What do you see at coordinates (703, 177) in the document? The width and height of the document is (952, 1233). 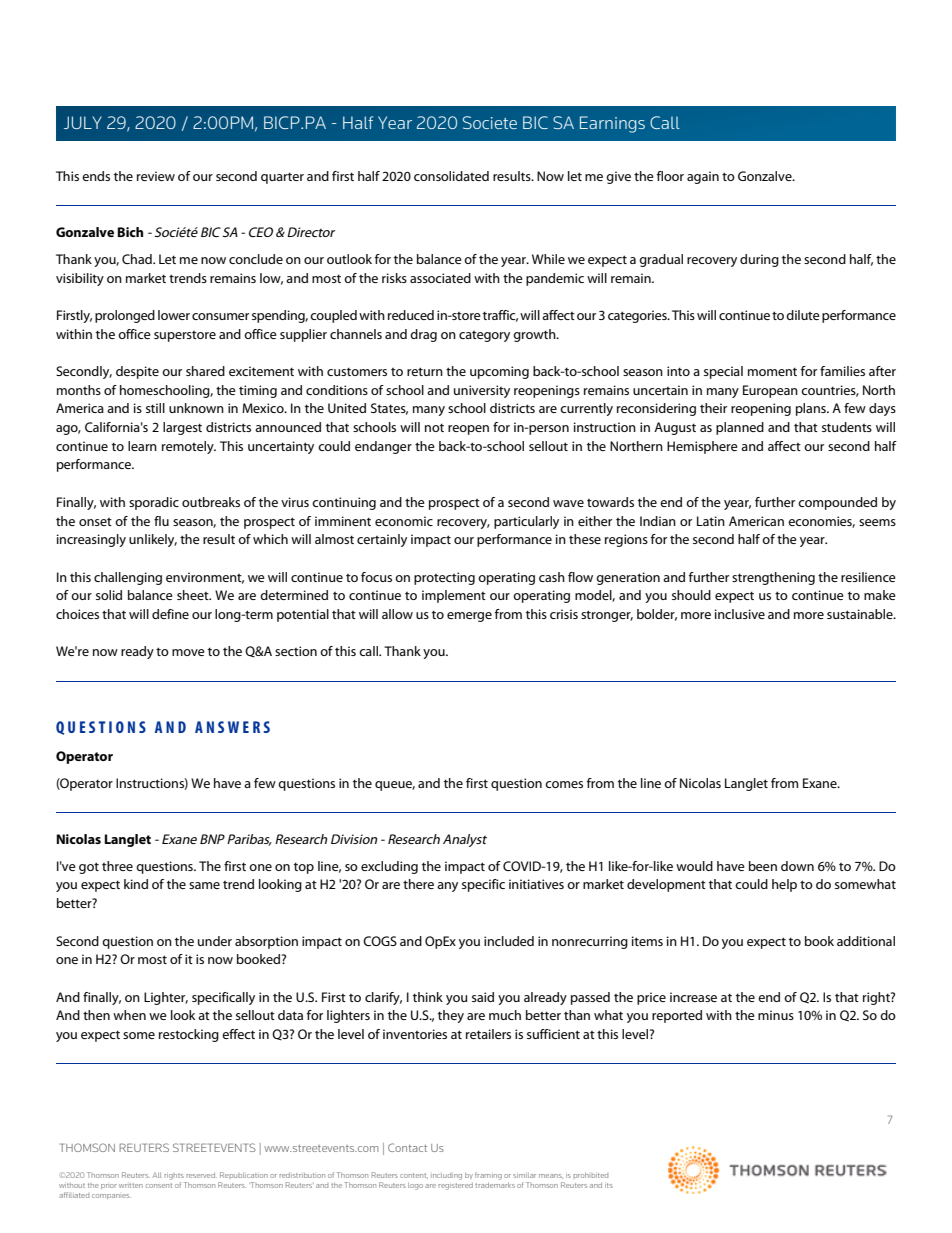 I see `again` at bounding box center [703, 177].
